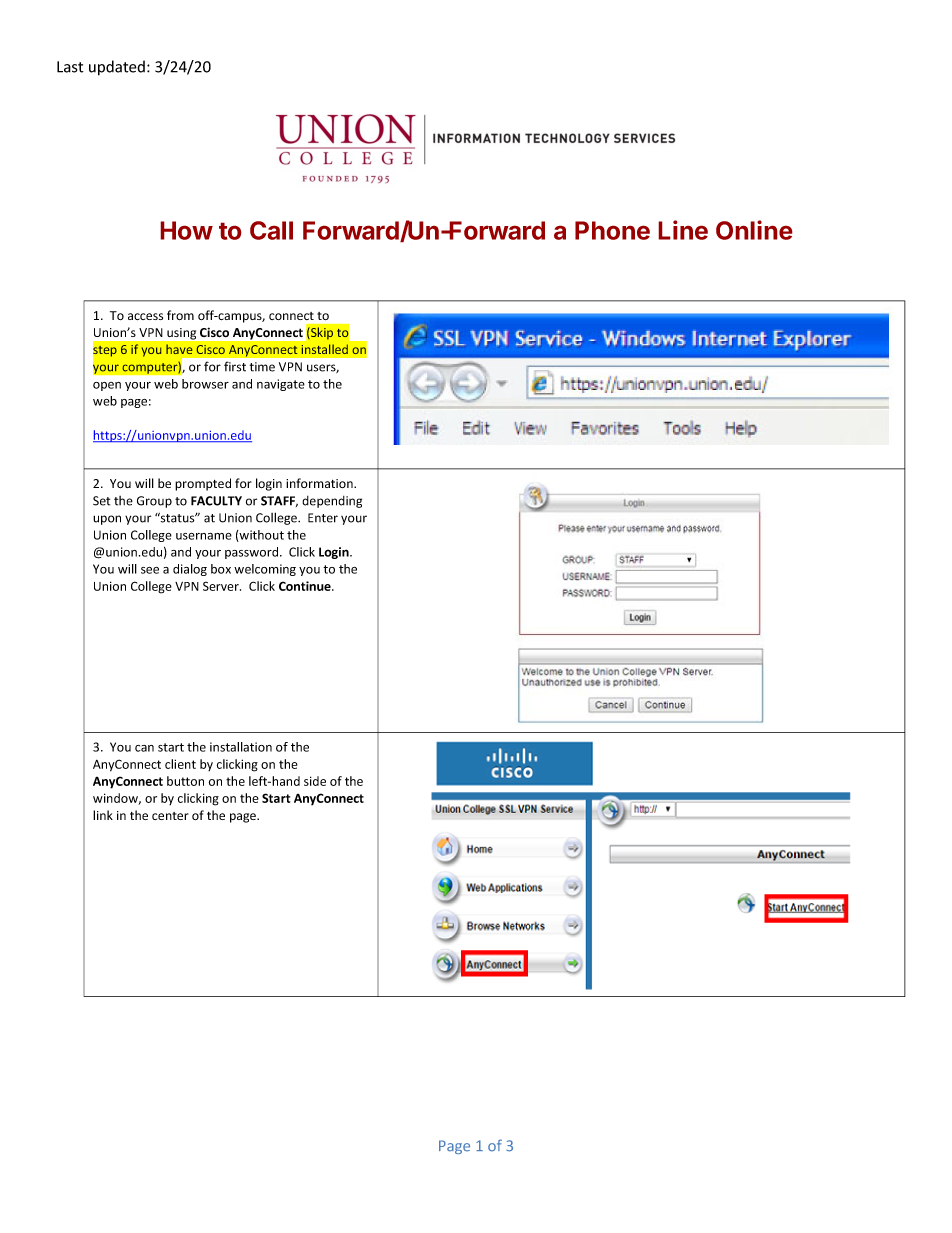 The width and height of the screenshot is (952, 1233). What do you see at coordinates (103, 815) in the screenshot?
I see `link` at bounding box center [103, 815].
